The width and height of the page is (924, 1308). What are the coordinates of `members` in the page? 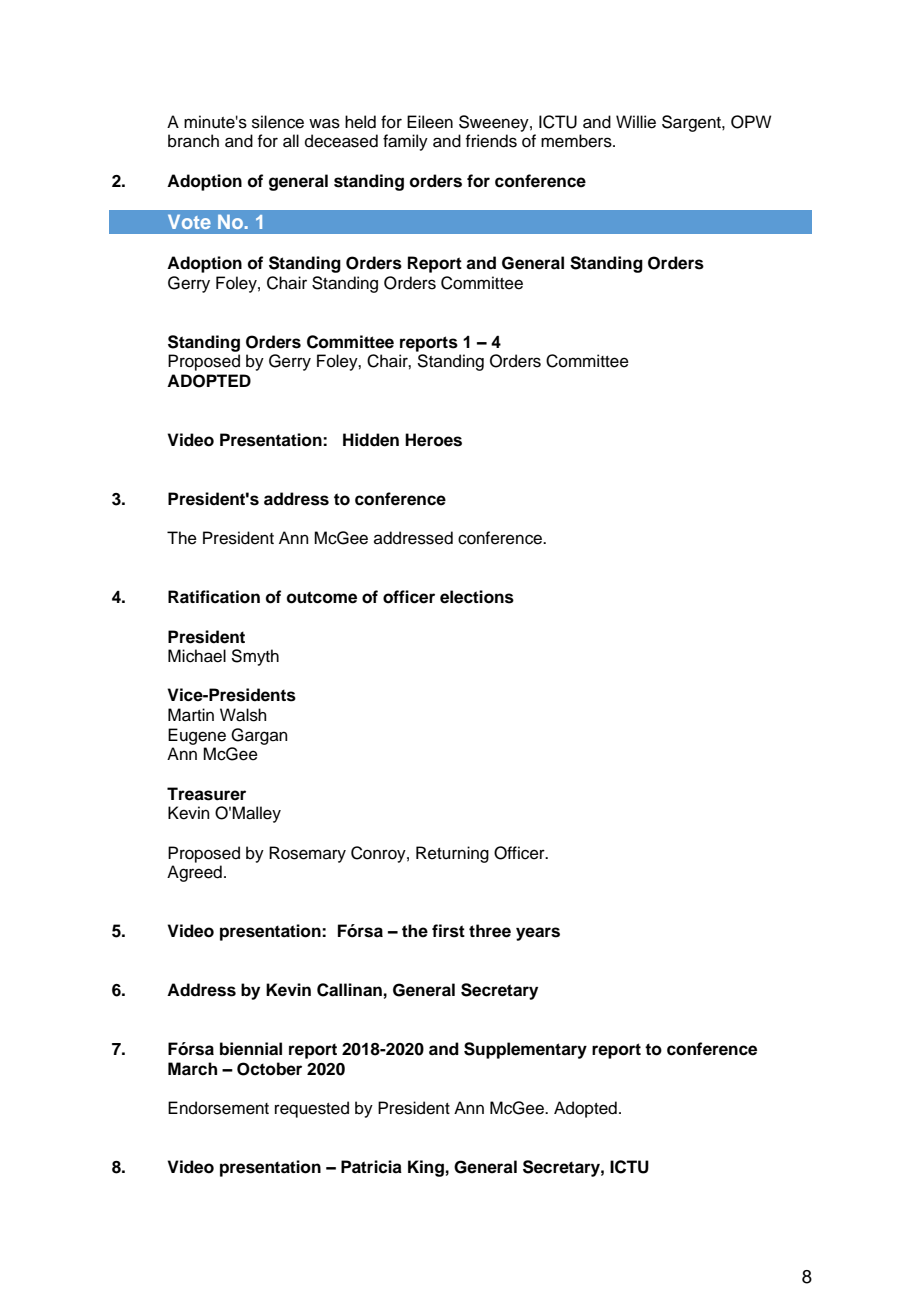 It's located at (577, 141).
